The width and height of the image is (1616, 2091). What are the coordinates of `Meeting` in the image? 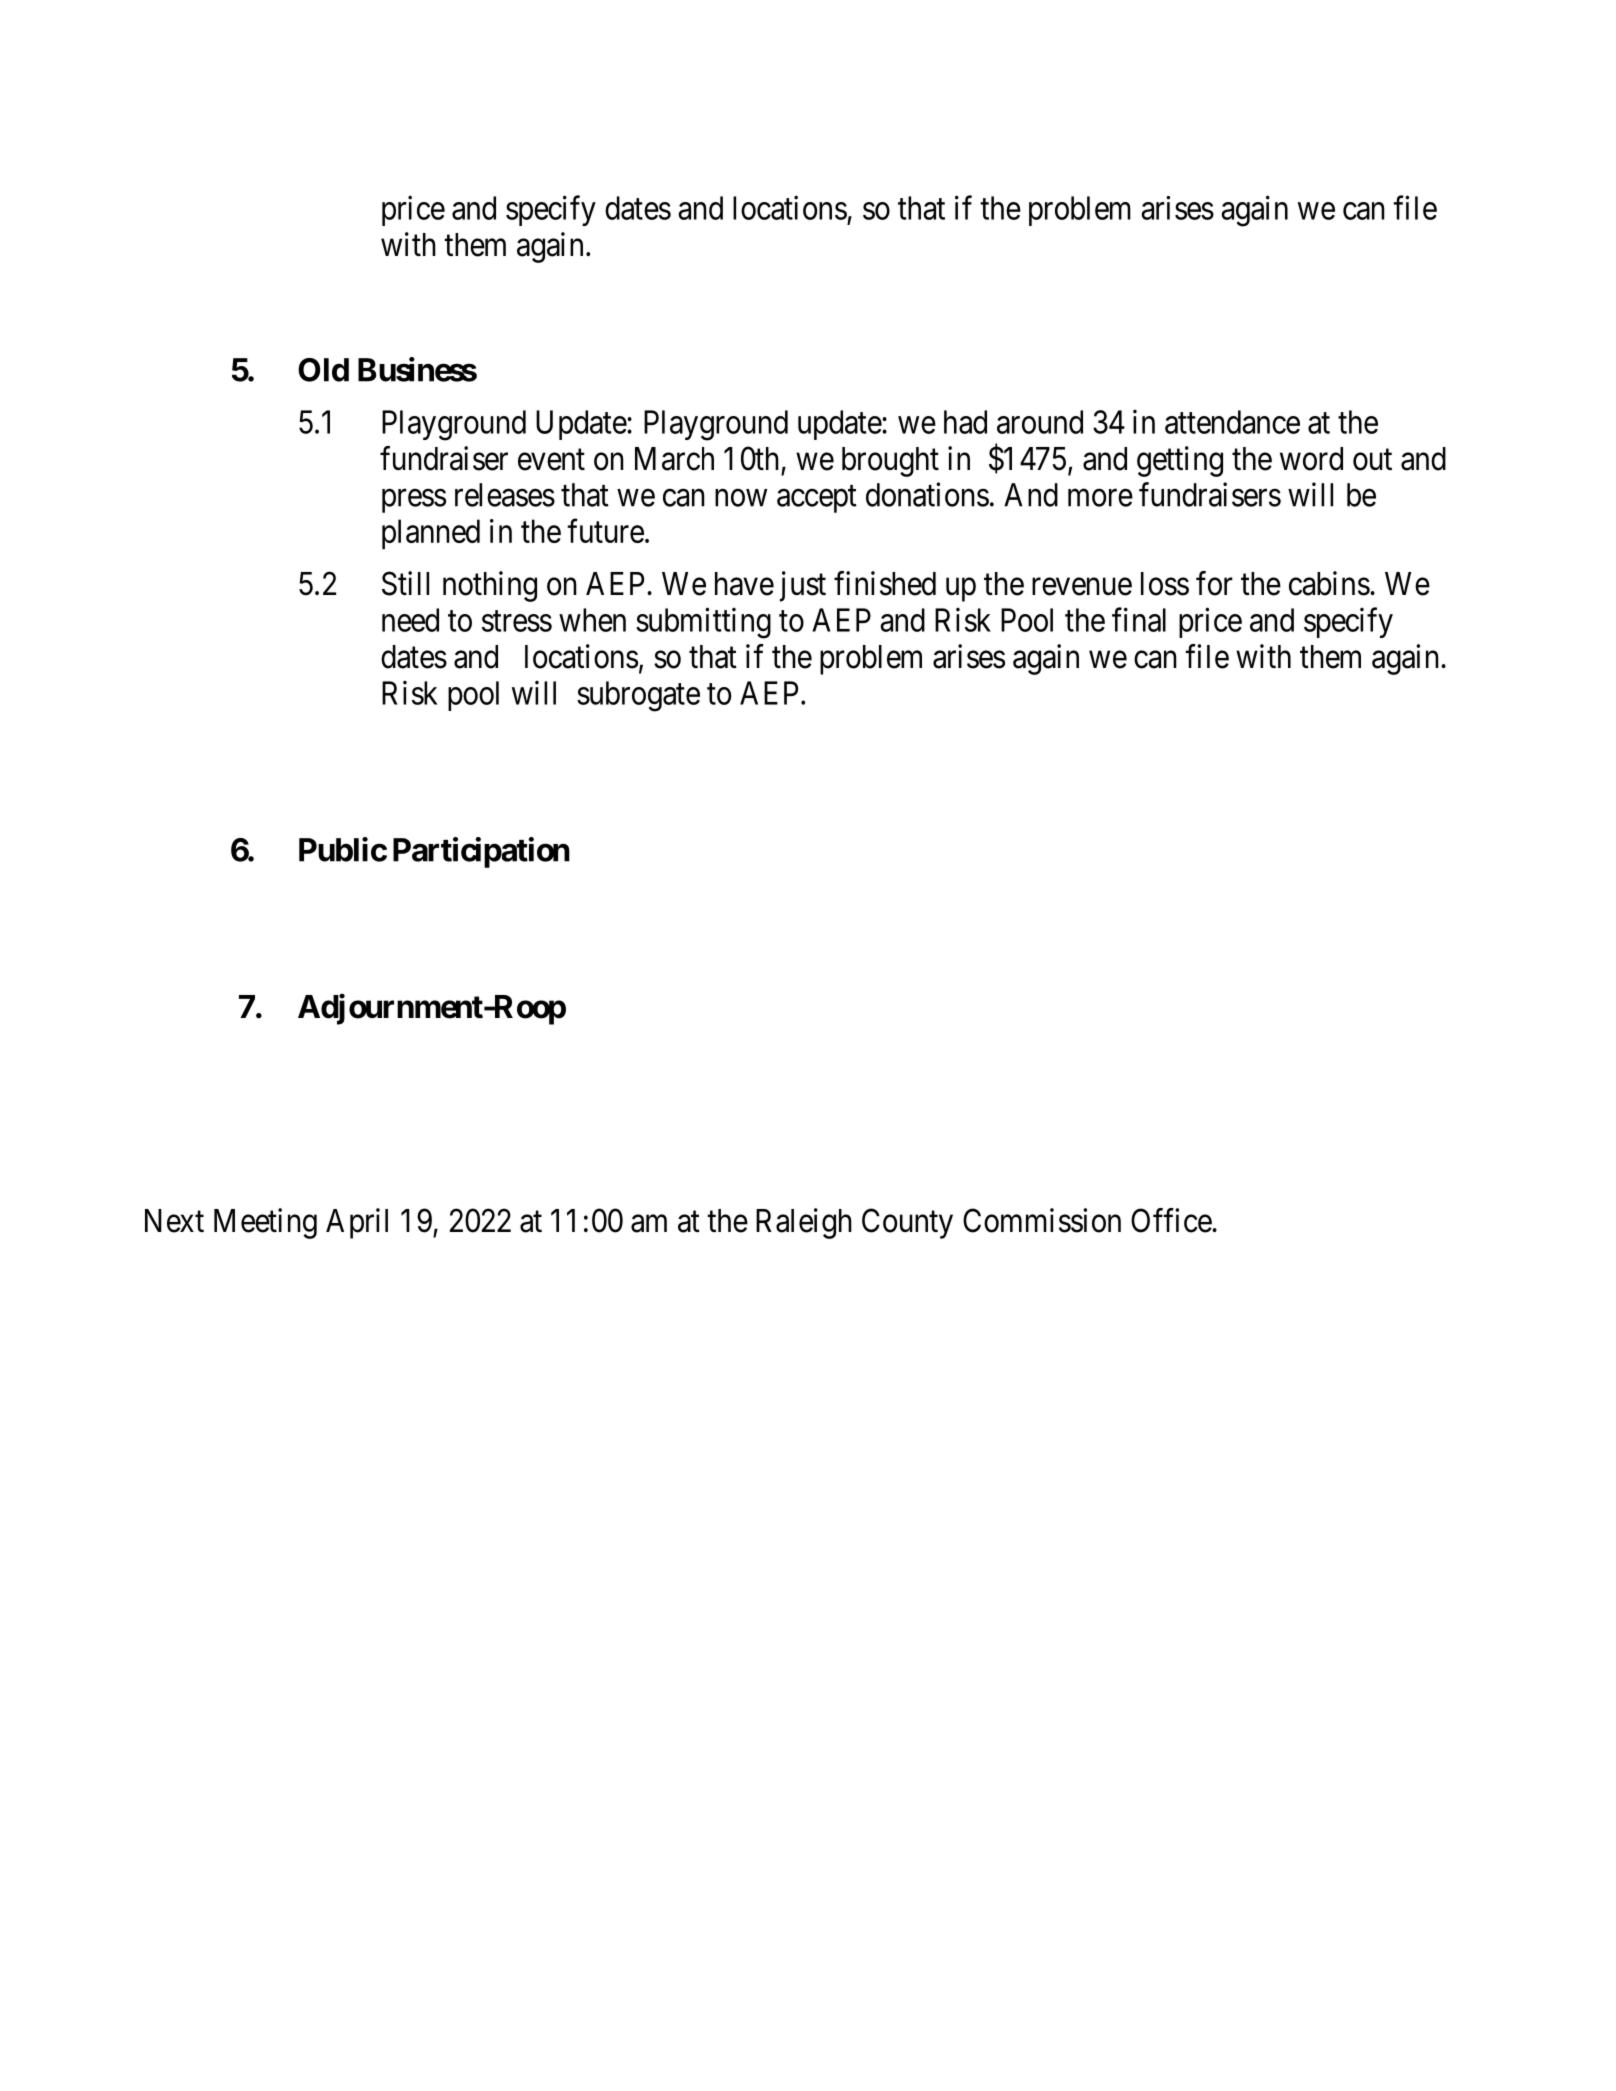 It's located at (265, 1223).
